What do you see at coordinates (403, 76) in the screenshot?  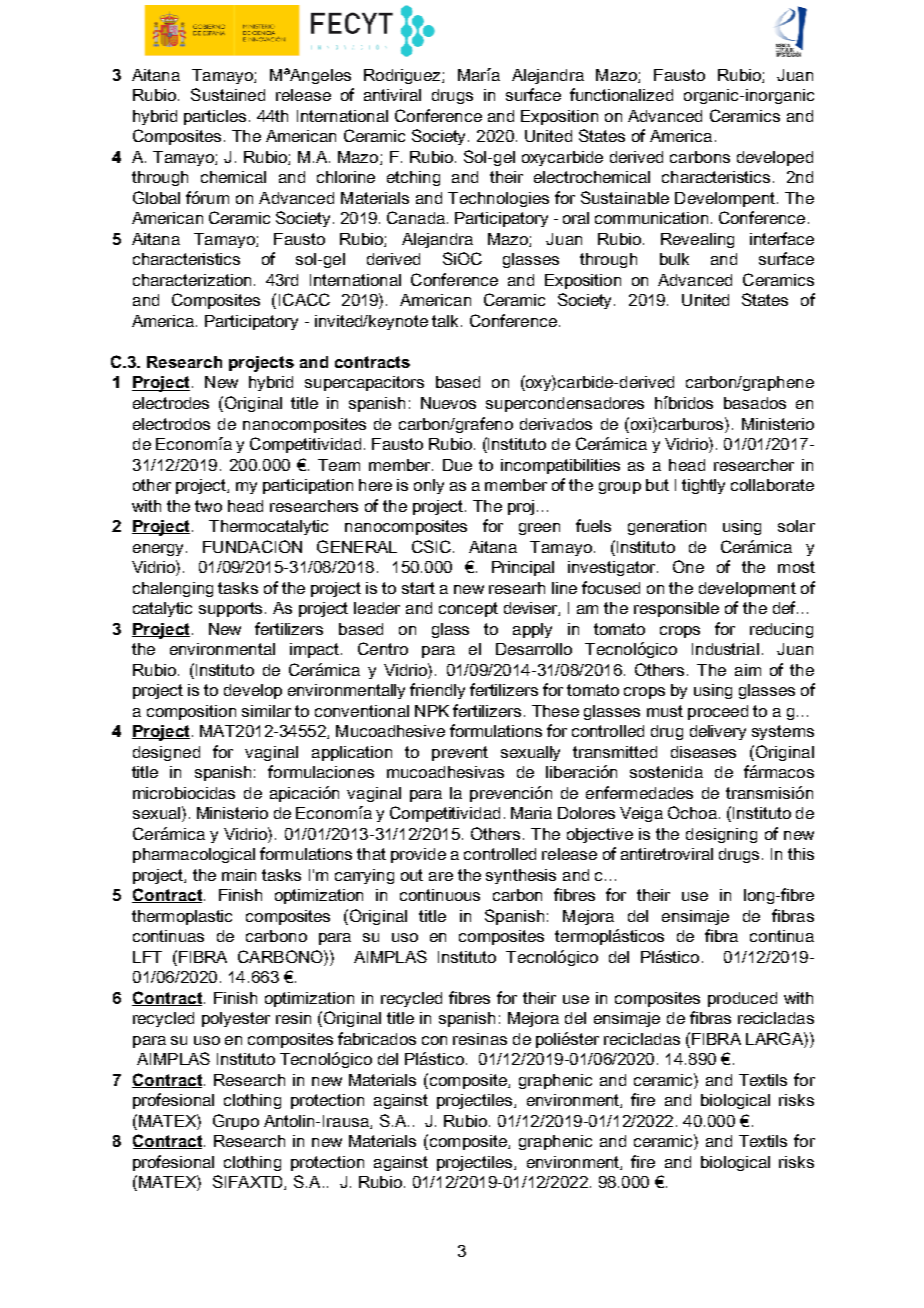 I see `Rodriguez` at bounding box center [403, 76].
